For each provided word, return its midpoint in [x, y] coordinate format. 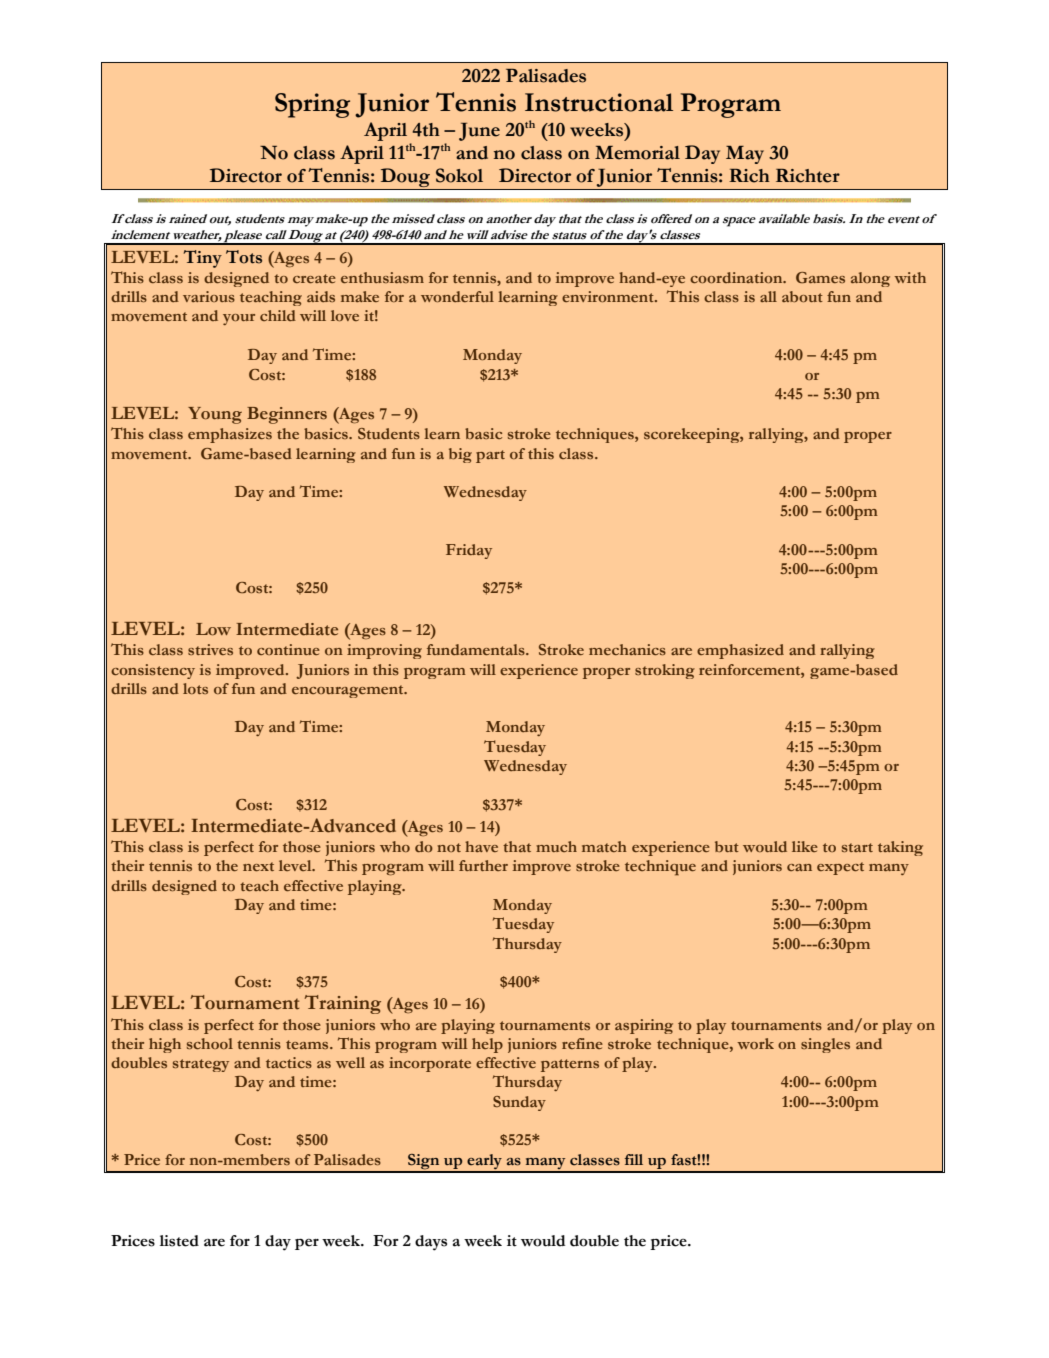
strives [210, 649]
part [490, 456]
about [802, 296]
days [431, 1243]
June [479, 132]
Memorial [637, 153]
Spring [312, 105]
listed [179, 1241]
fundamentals [477, 649]
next [258, 866]
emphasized [740, 651]
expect [840, 868]
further [483, 865]
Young [215, 415]
